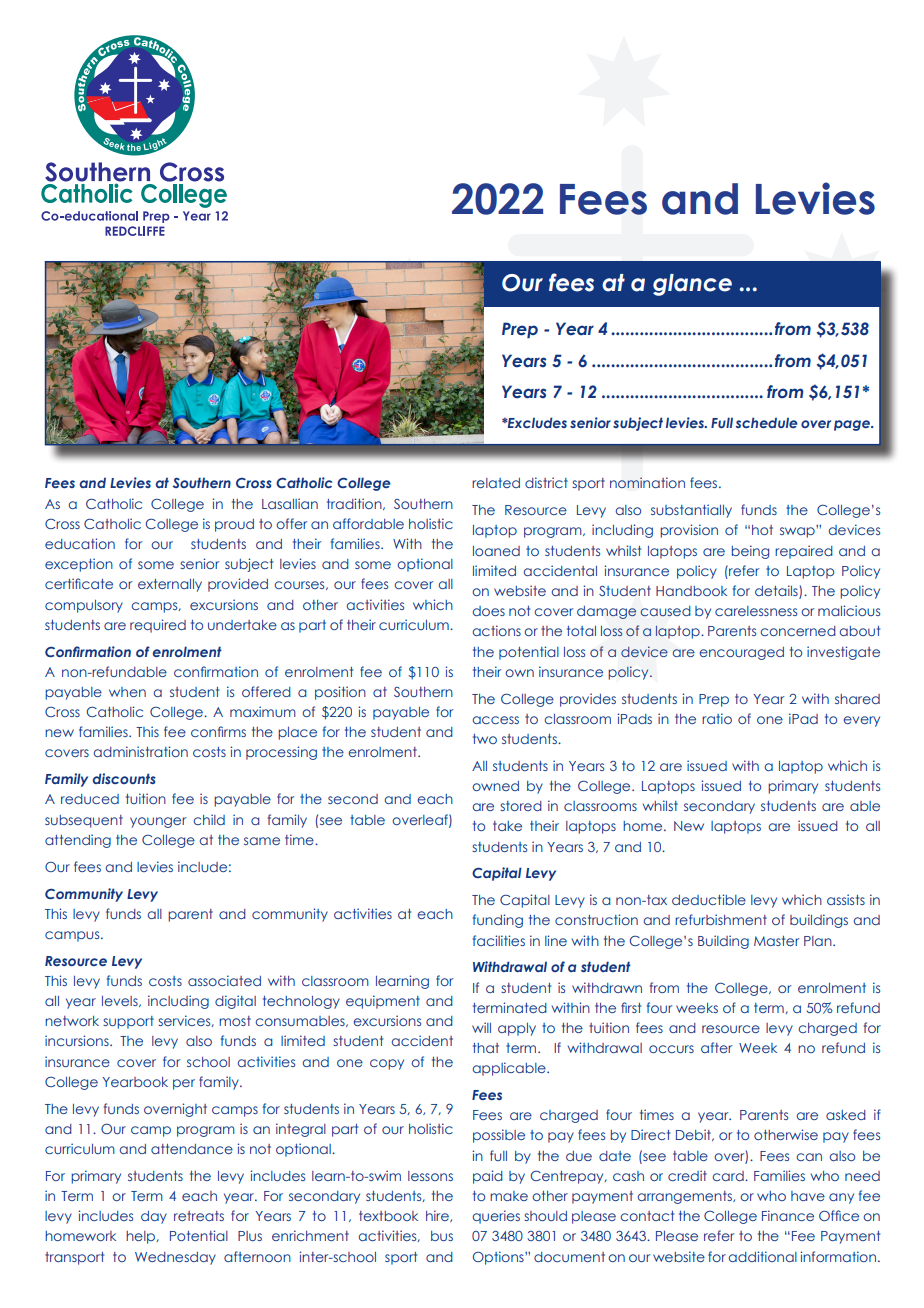  Describe the element at coordinates (496, 551) in the page. I see `loaned` at that location.
